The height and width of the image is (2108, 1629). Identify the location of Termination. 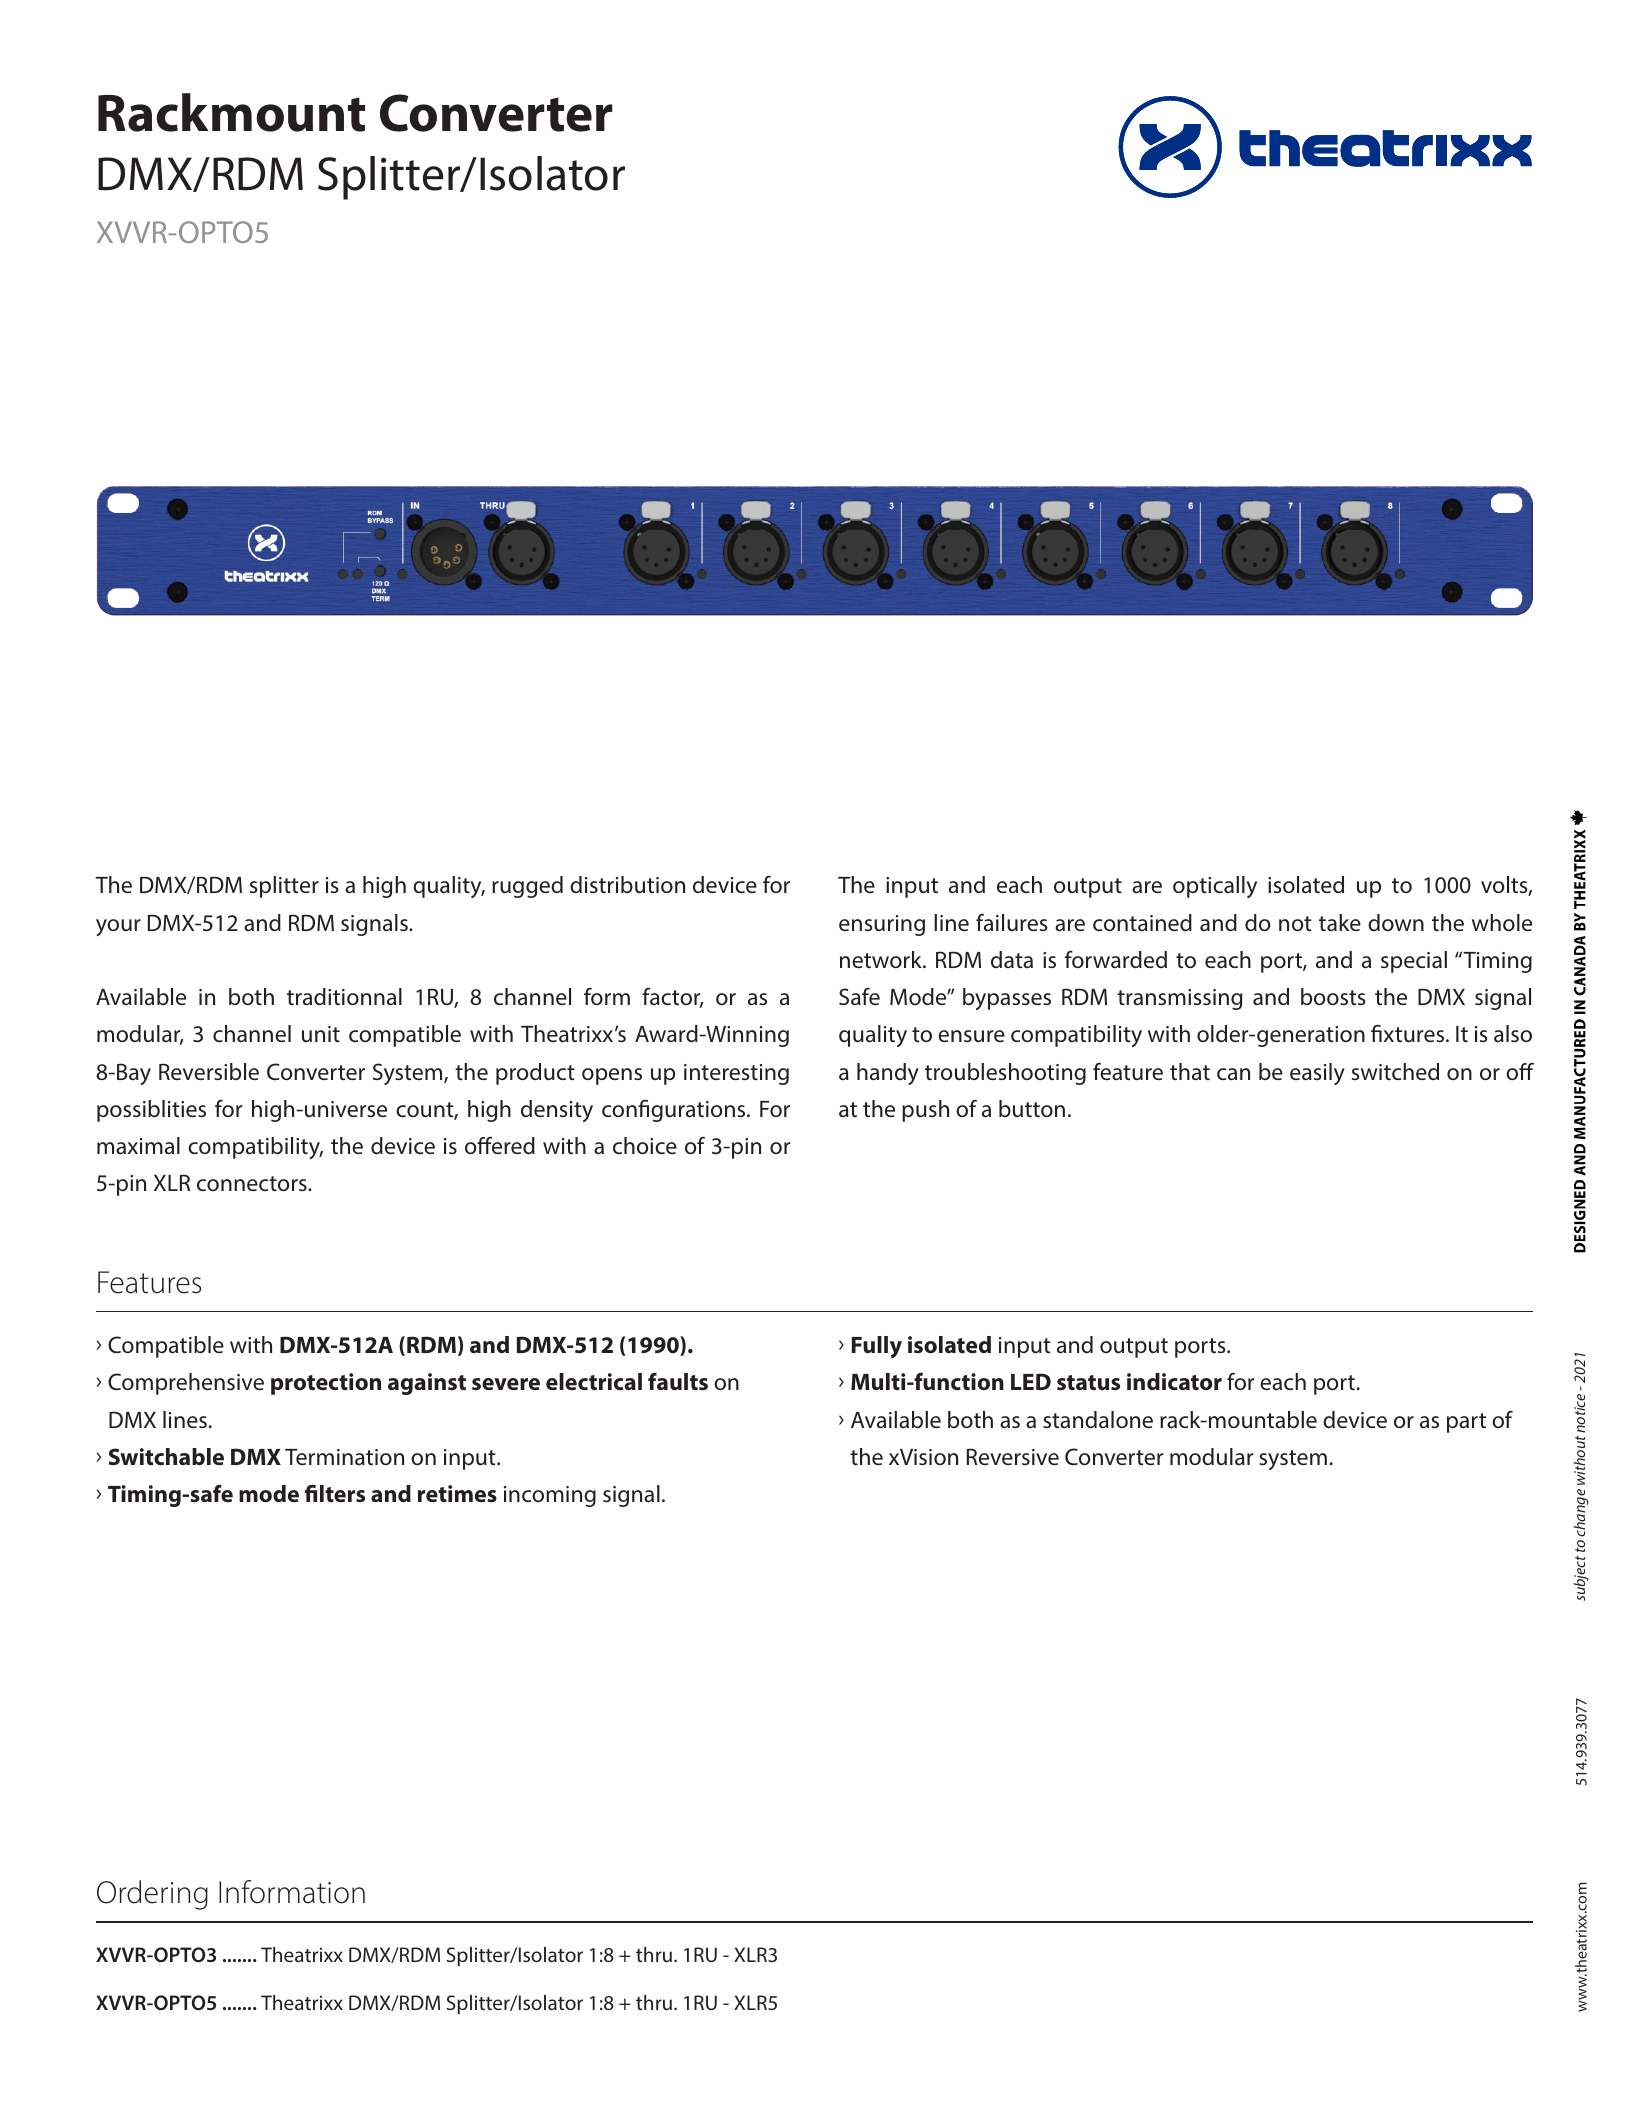
(344, 1457).
